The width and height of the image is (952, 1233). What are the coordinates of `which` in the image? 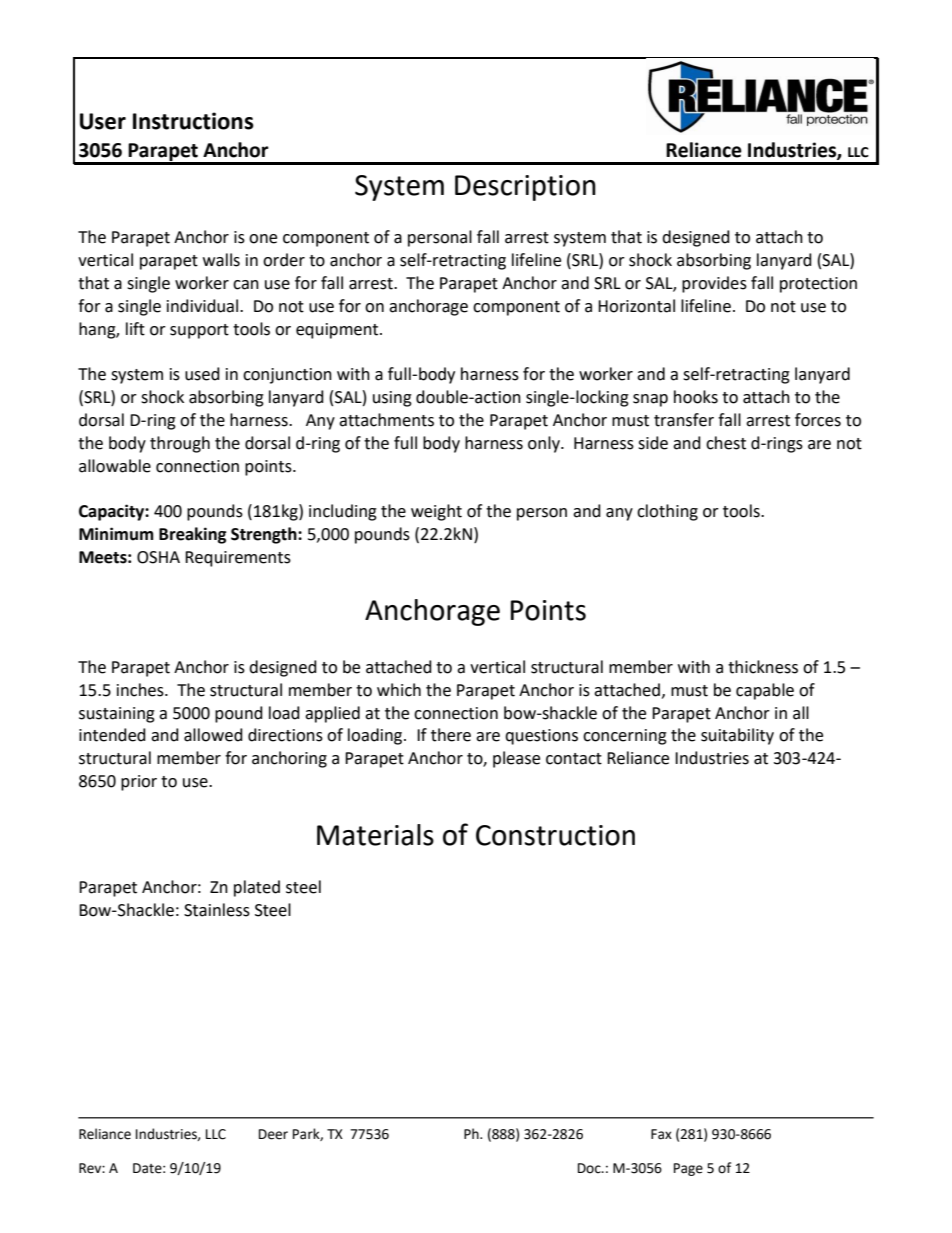 It's located at (399, 690).
